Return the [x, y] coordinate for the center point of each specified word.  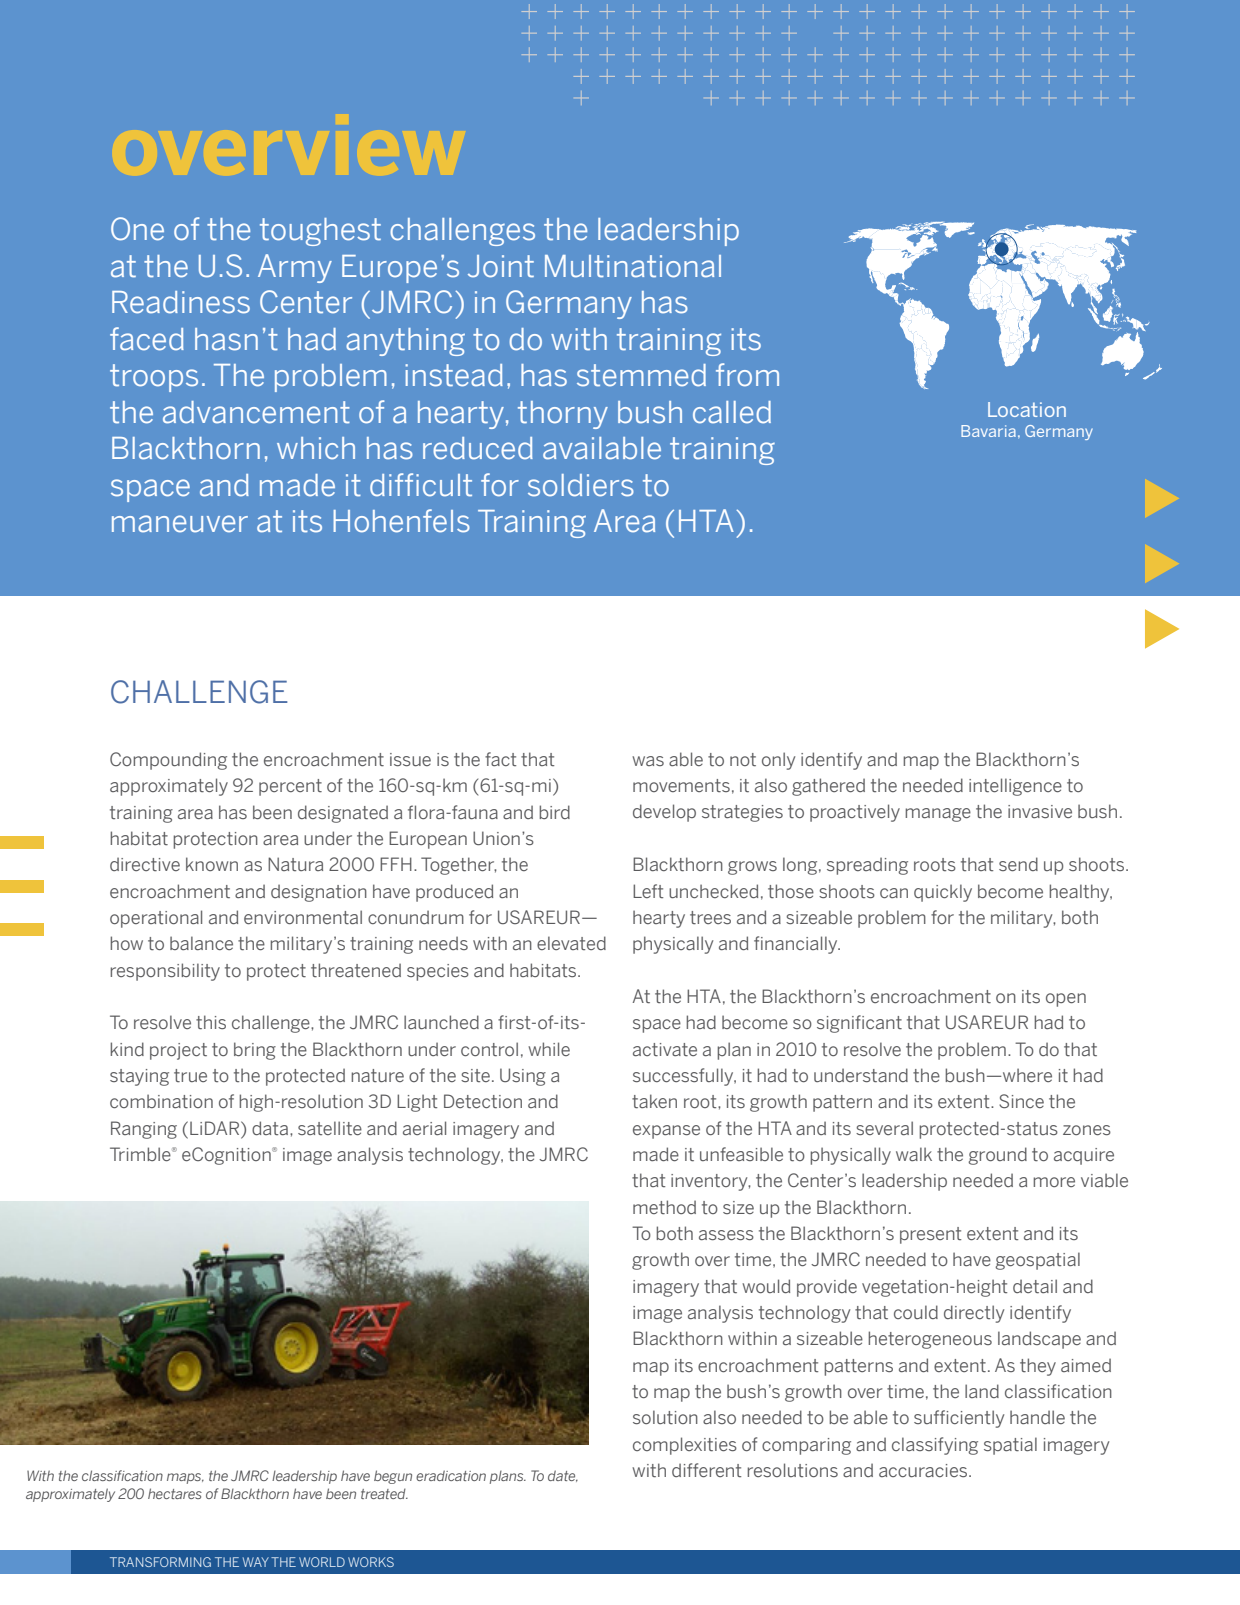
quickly [943, 893]
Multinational [633, 266]
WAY [256, 1562]
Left [648, 891]
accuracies [924, 1470]
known [212, 864]
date [563, 1476]
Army [295, 268]
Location [1027, 409]
